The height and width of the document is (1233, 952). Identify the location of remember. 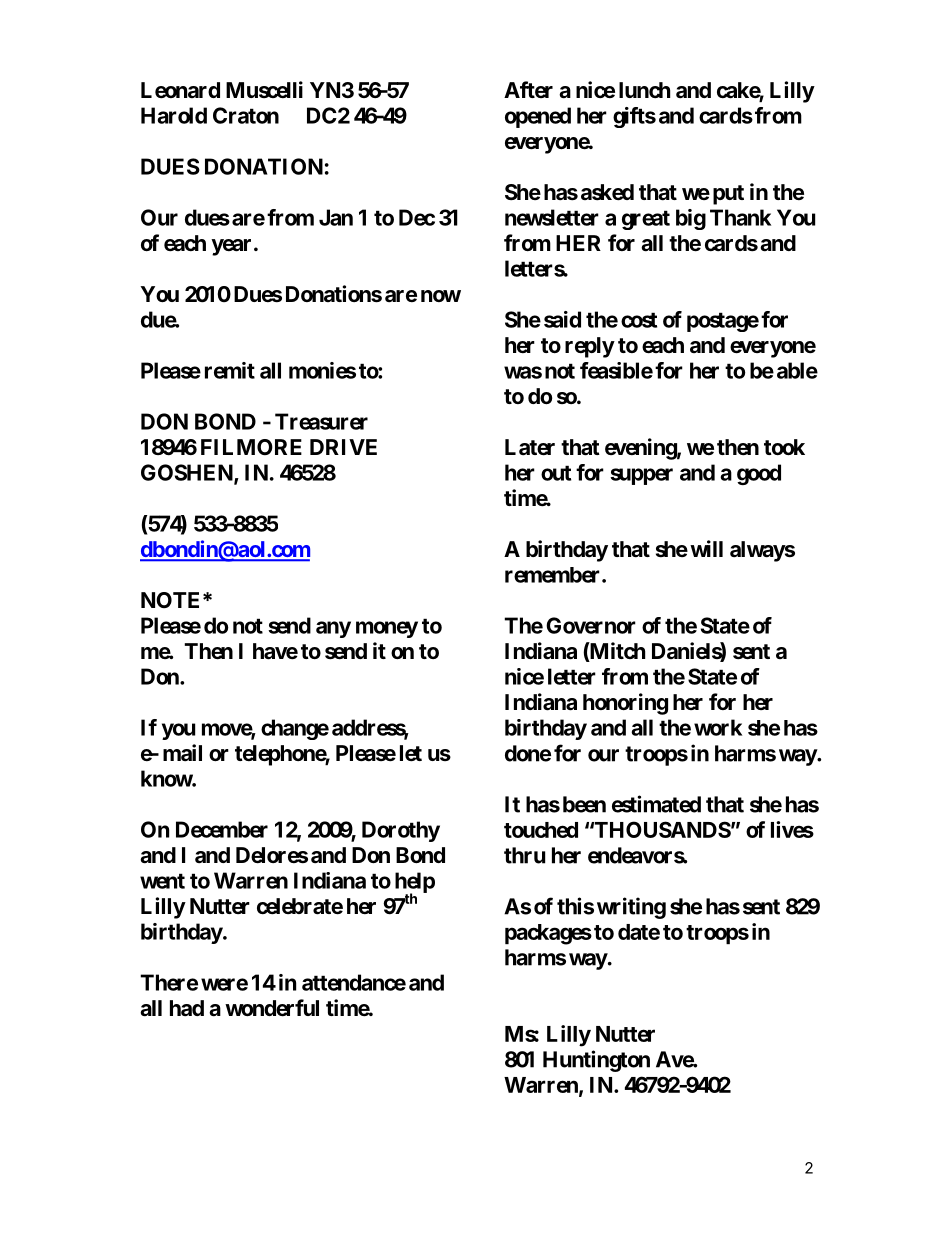
(554, 575).
